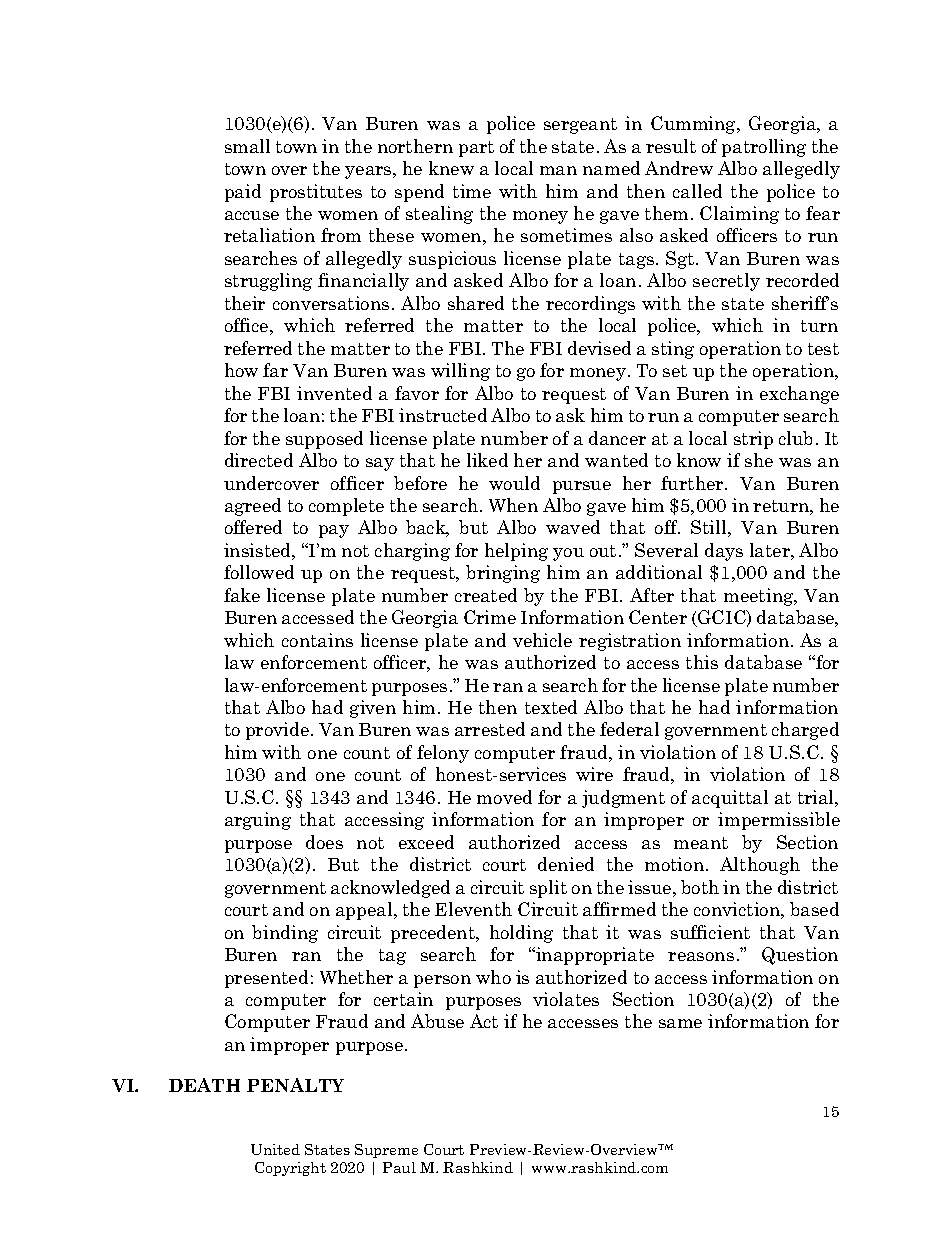  What do you see at coordinates (760, 866) in the screenshot?
I see `Although` at bounding box center [760, 866].
